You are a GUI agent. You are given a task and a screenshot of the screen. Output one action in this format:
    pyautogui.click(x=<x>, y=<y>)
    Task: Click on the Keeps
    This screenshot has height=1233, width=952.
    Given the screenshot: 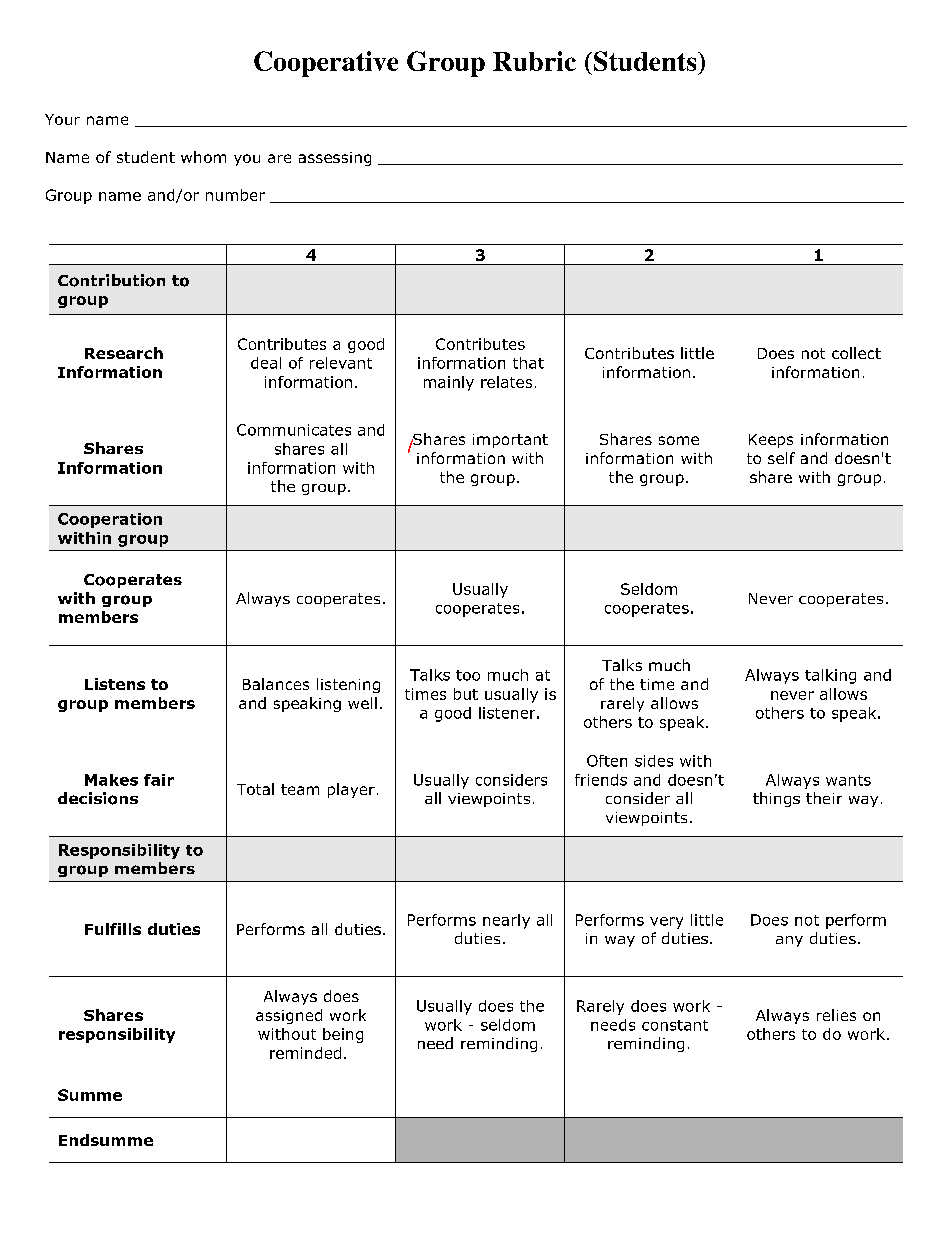 What is the action you would take?
    pyautogui.click(x=771, y=441)
